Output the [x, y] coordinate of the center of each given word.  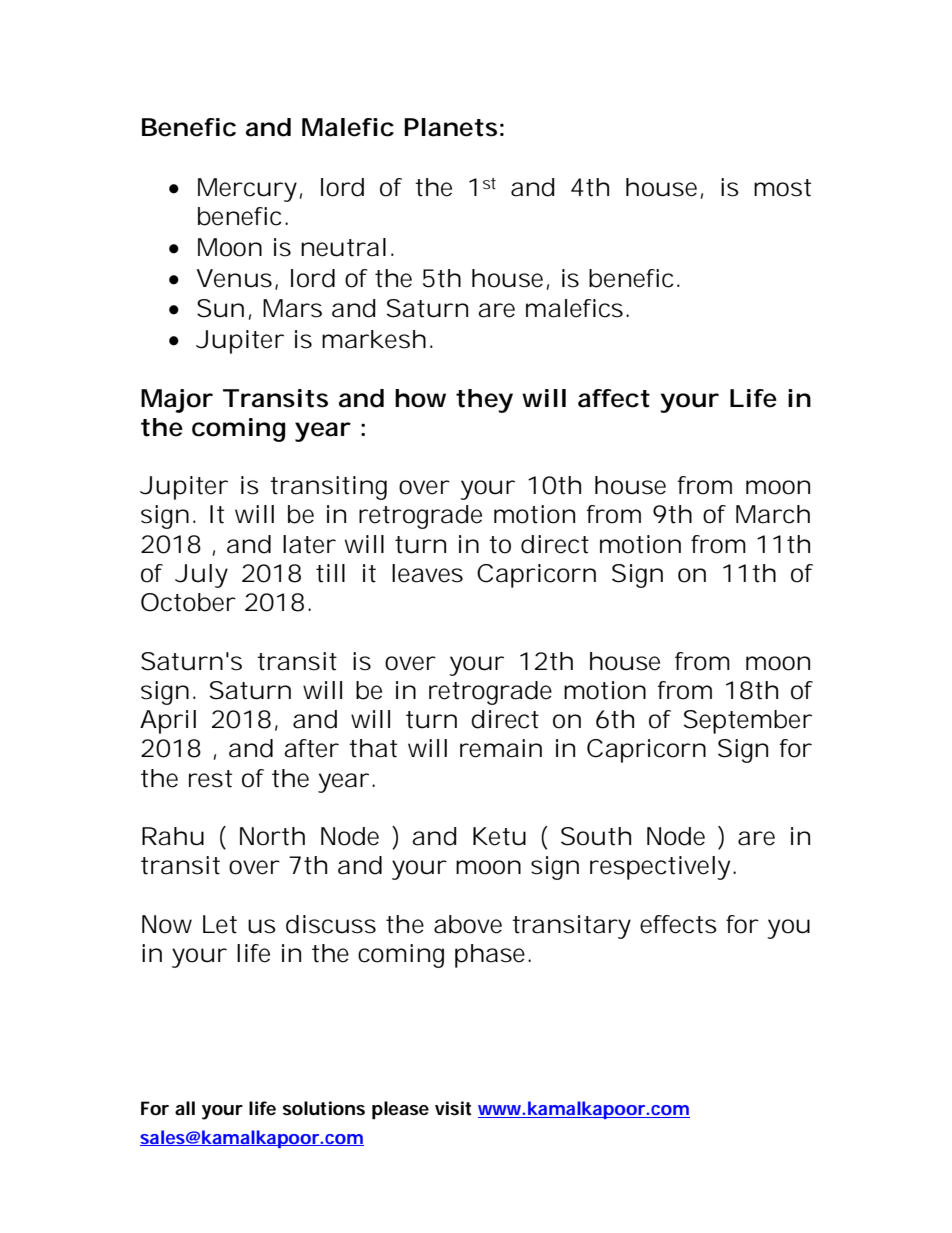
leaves [427, 573]
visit [453, 1108]
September [748, 722]
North [272, 836]
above [468, 924]
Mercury [247, 190]
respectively [660, 868]
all [185, 1108]
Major [177, 401]
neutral [343, 247]
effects [678, 924]
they [484, 401]
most [782, 188]
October [188, 602]
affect [614, 398]
